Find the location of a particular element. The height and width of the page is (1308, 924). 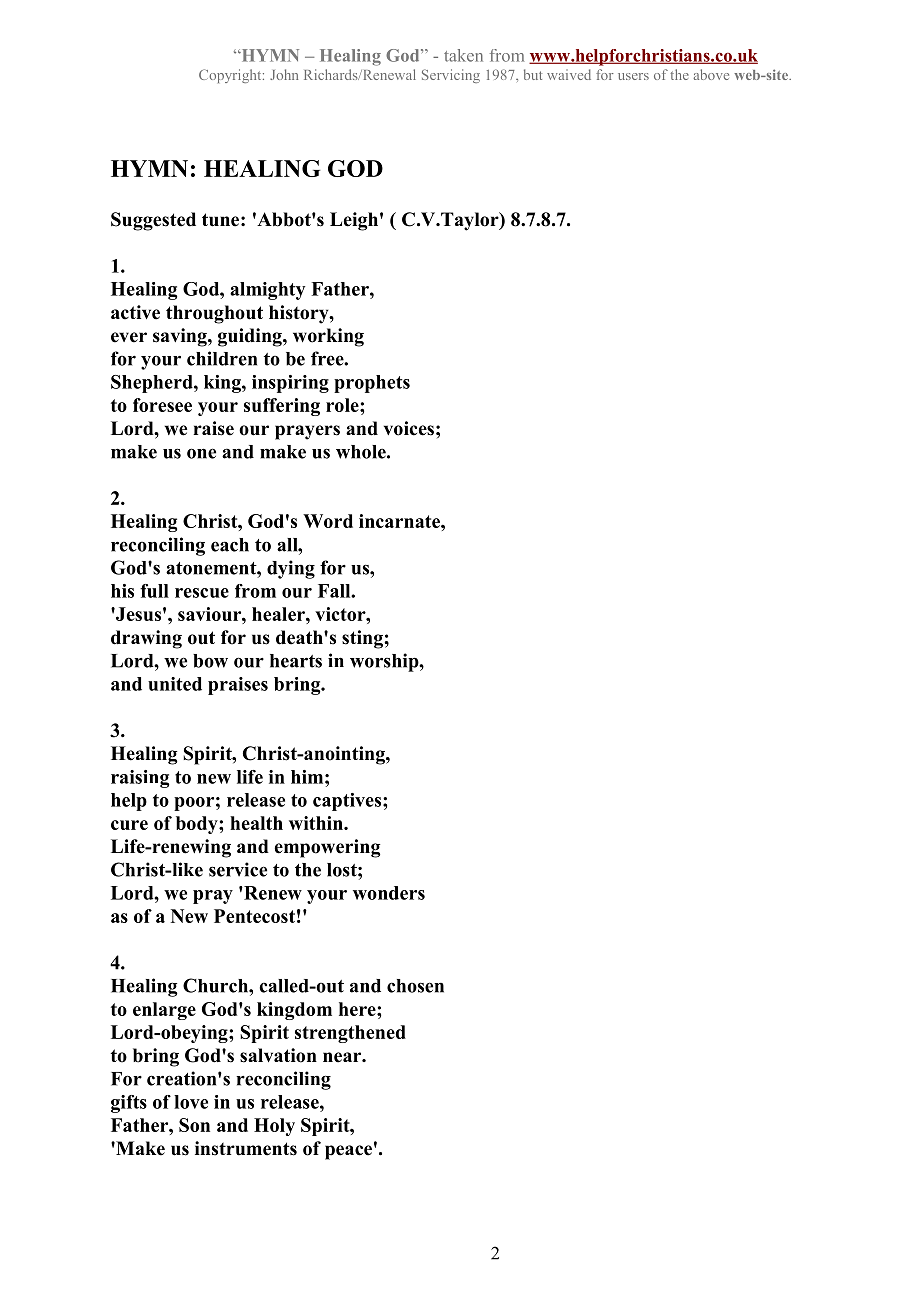

prophets is located at coordinates (372, 384).
